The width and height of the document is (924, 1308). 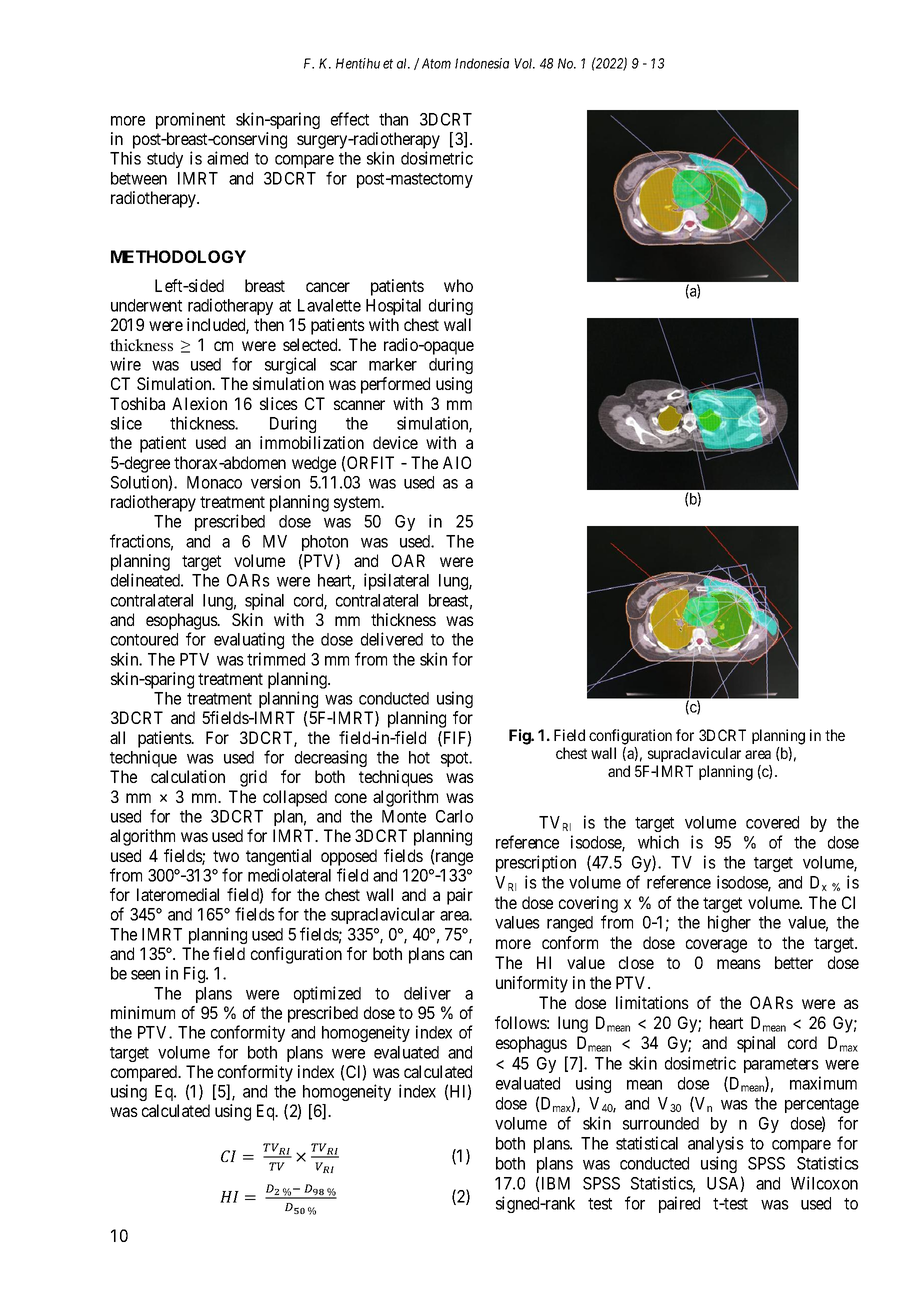 What do you see at coordinates (729, 923) in the document?
I see `higher` at bounding box center [729, 923].
